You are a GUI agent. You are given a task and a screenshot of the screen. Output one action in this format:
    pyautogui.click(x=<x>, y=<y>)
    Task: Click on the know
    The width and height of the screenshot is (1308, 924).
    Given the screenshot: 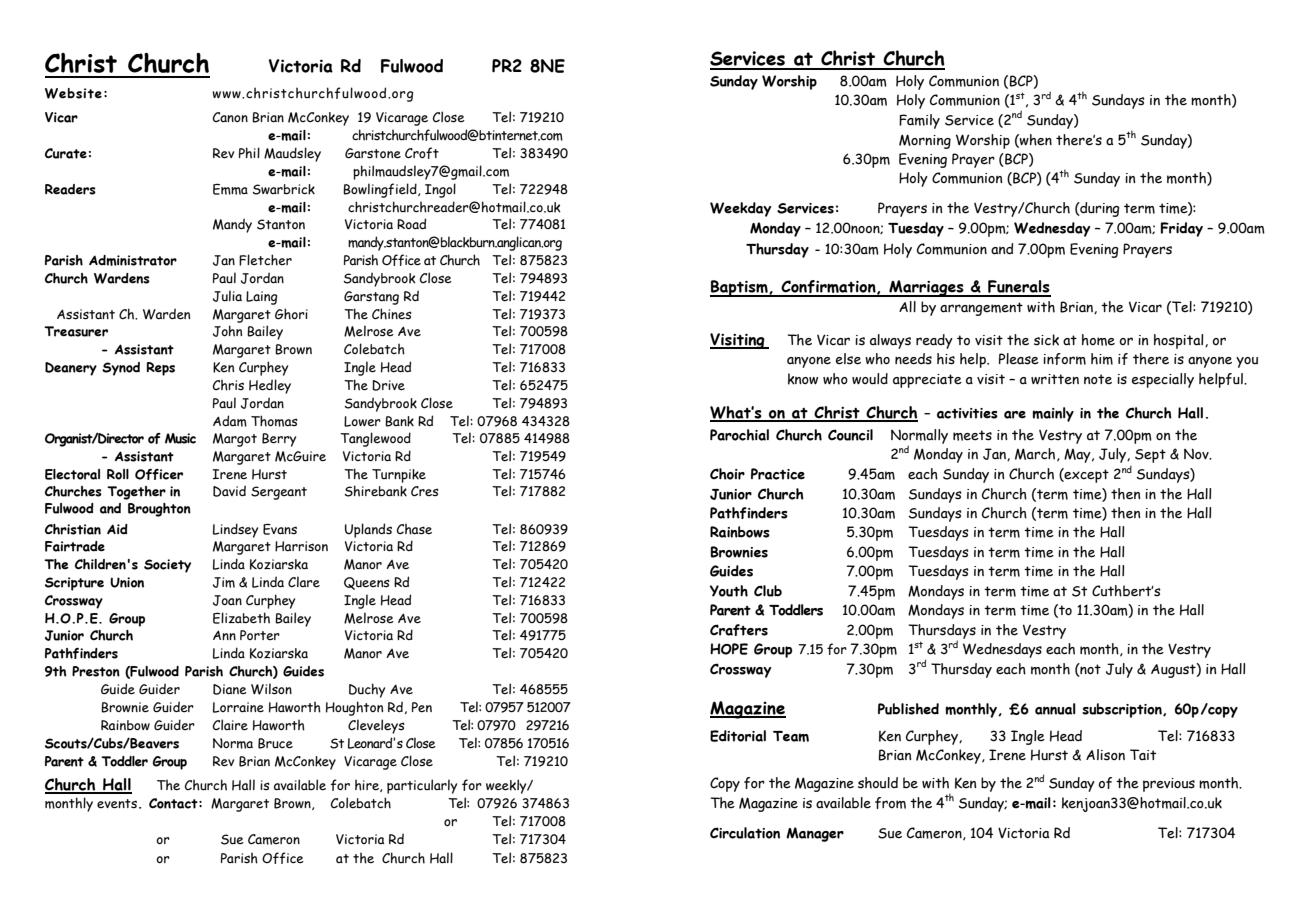 What is the action you would take?
    pyautogui.click(x=803, y=379)
